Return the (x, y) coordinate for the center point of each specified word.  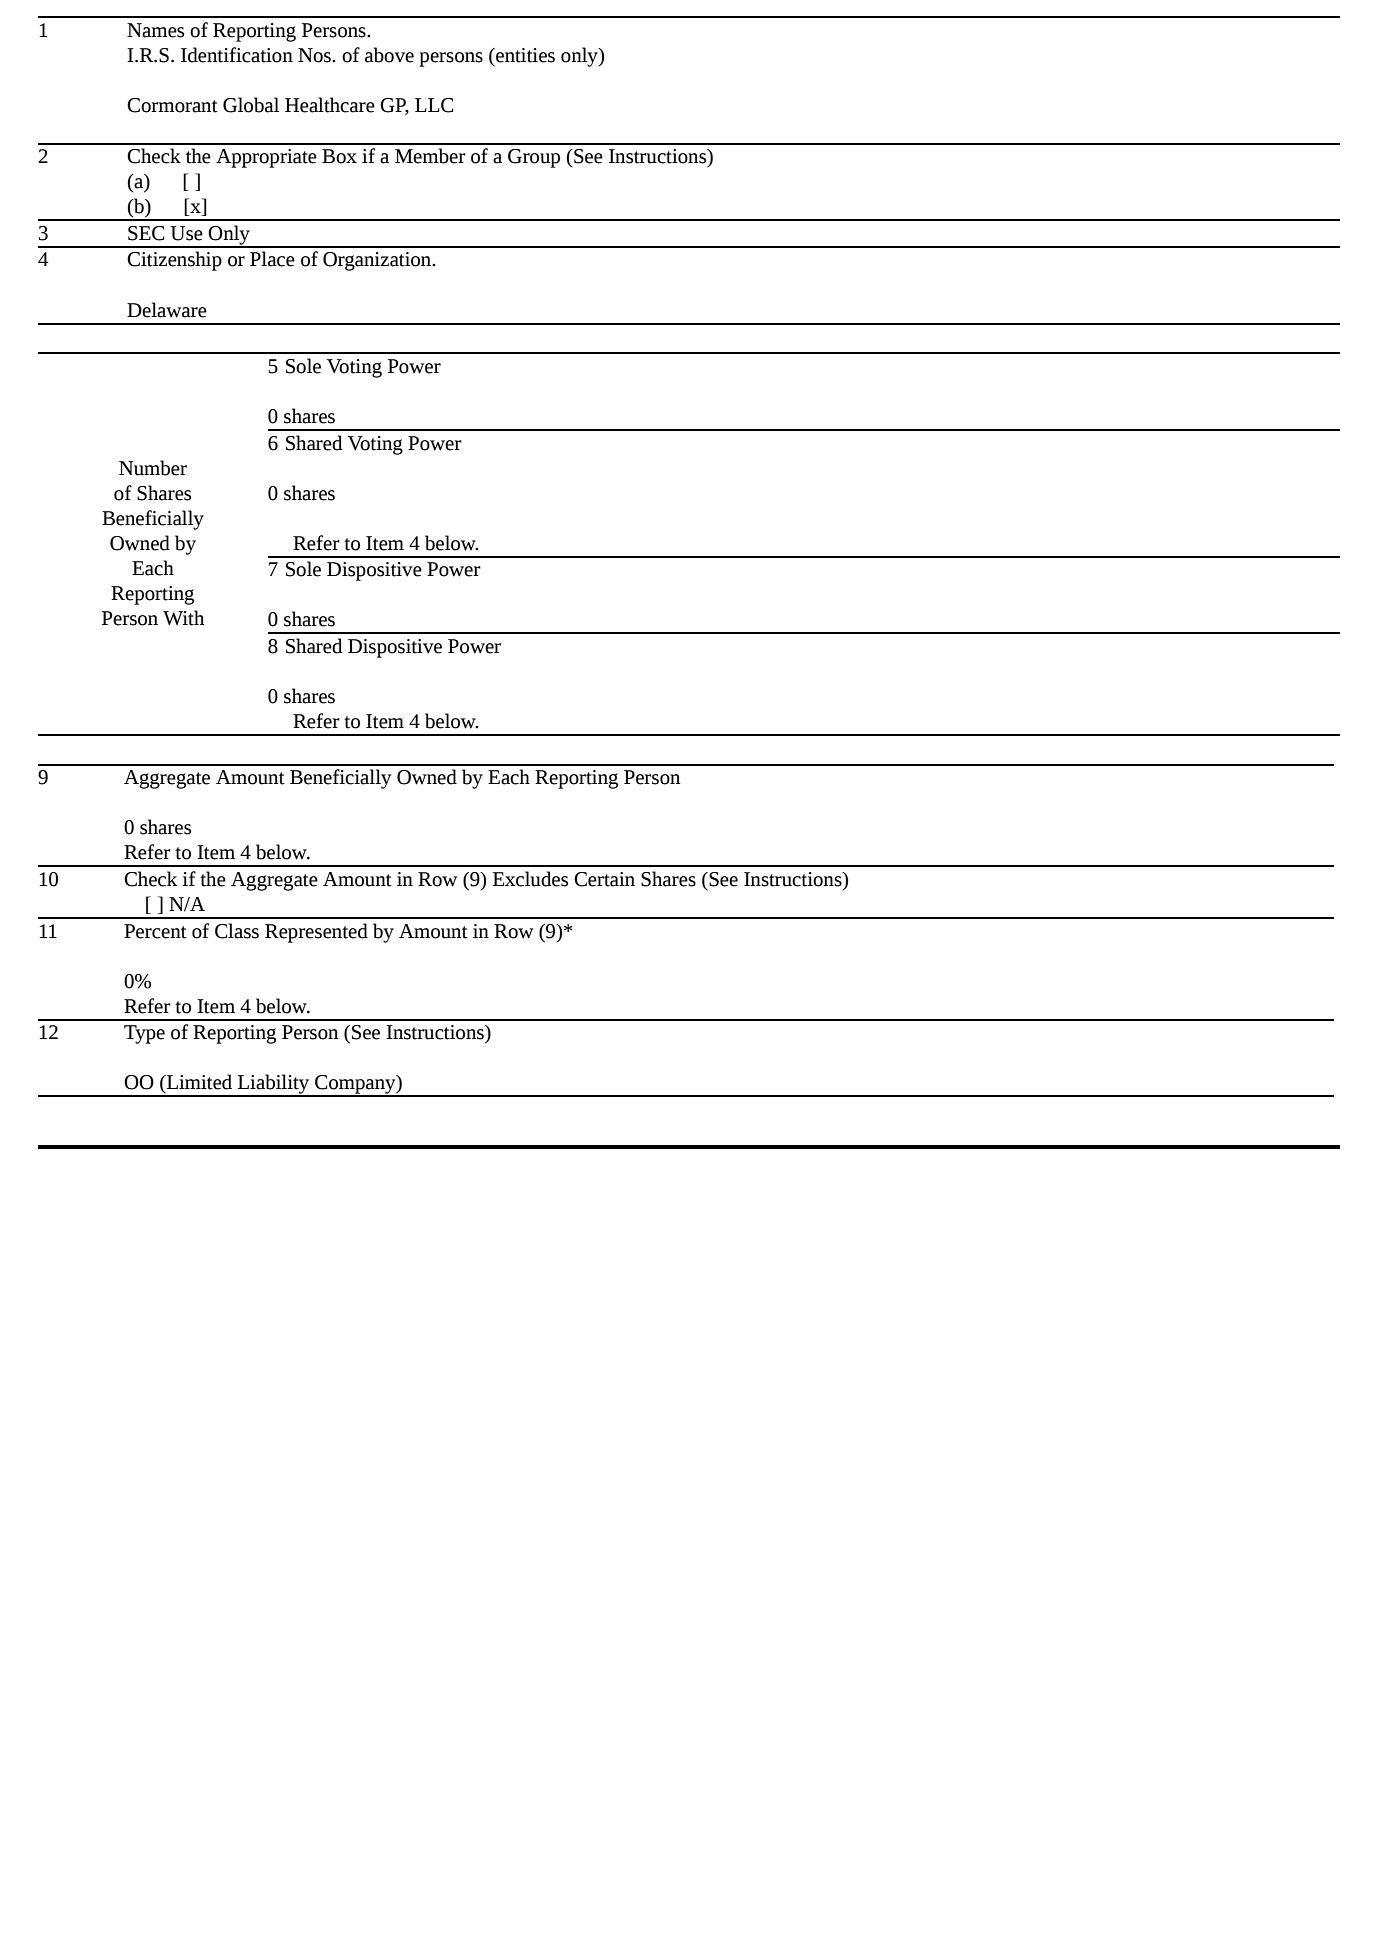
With (183, 618)
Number (153, 468)
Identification (237, 55)
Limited (198, 1083)
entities (524, 55)
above (389, 55)
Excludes (530, 879)
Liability (274, 1085)
